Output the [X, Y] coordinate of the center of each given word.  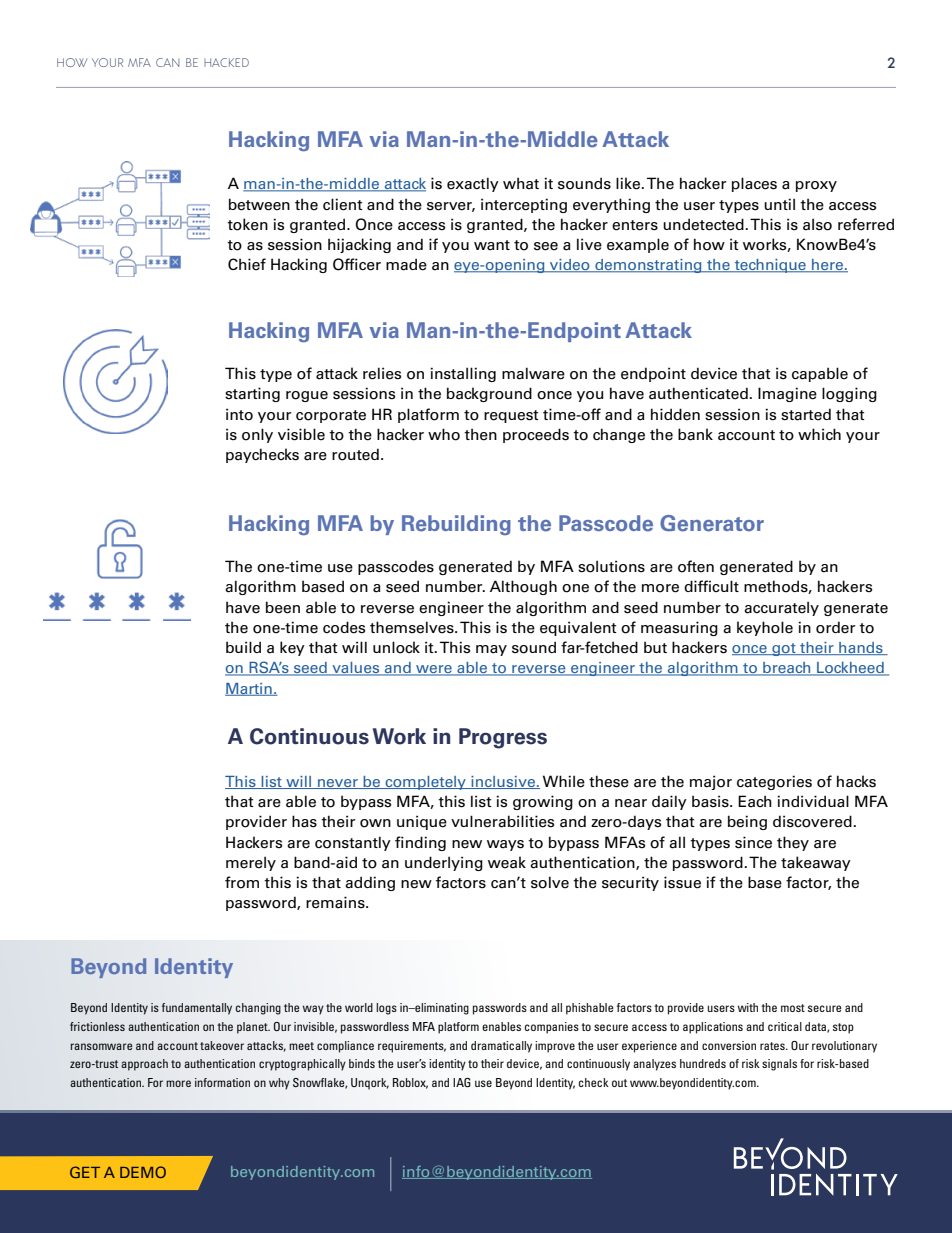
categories [774, 782]
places [754, 184]
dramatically [501, 1047]
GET [85, 1172]
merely [251, 863]
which [819, 434]
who [444, 434]
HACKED [226, 62]
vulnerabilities [502, 821]
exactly [473, 184]
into [239, 414]
